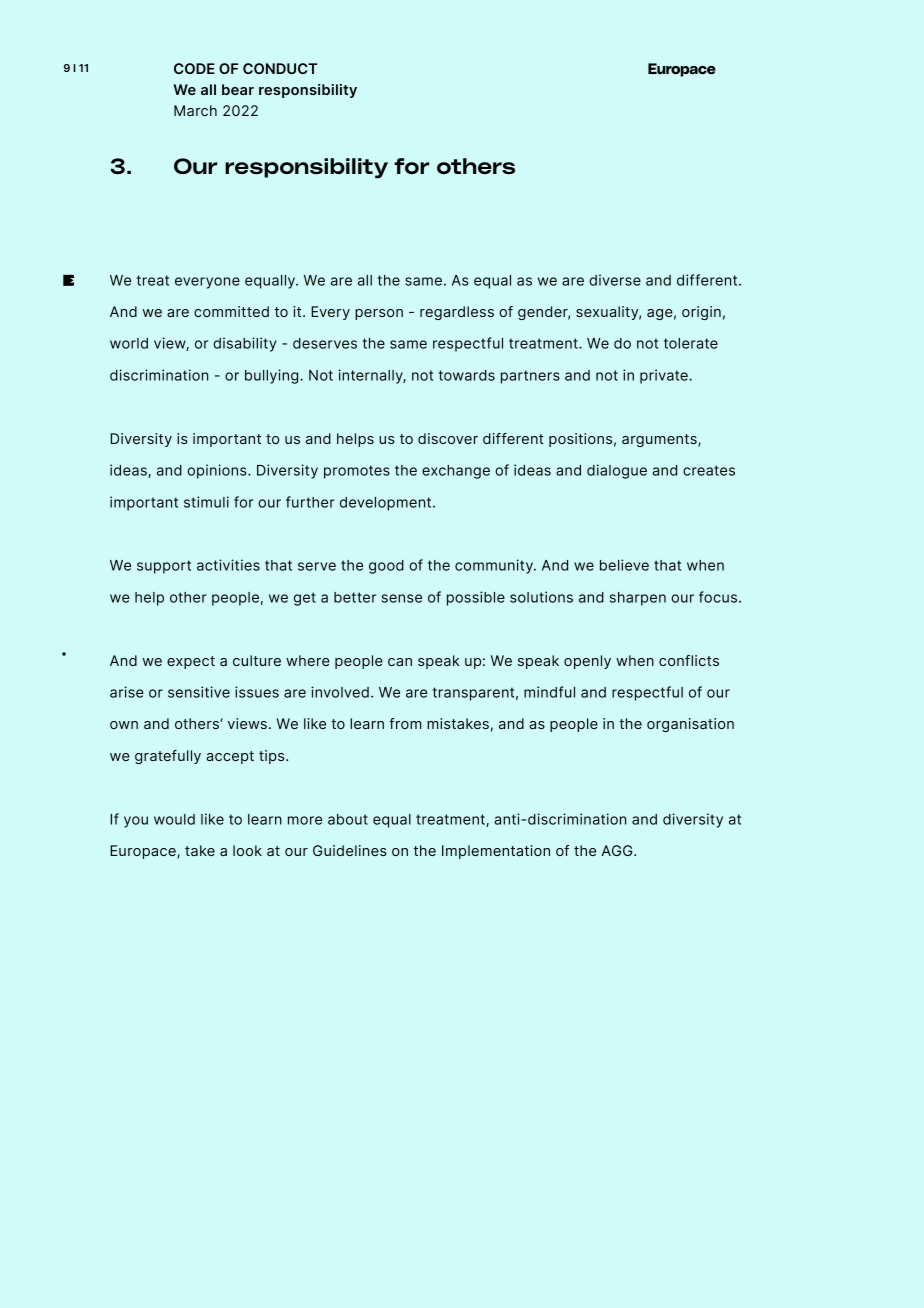  What do you see at coordinates (615, 280) in the screenshot?
I see `diverse` at bounding box center [615, 280].
